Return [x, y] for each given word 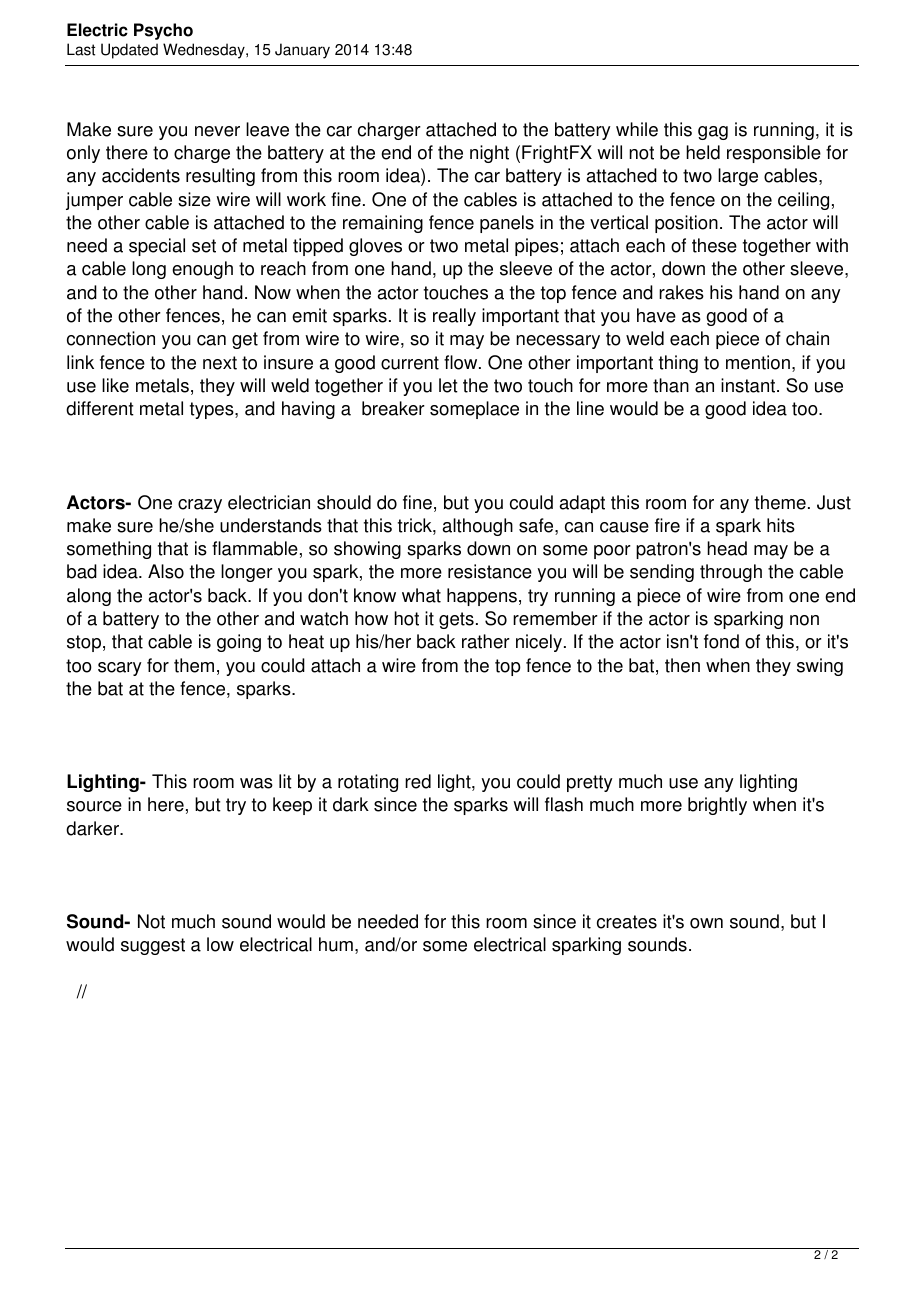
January [302, 51]
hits [781, 525]
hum [336, 944]
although [478, 527]
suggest [153, 946]
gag [713, 133]
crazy [200, 506]
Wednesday [205, 51]
